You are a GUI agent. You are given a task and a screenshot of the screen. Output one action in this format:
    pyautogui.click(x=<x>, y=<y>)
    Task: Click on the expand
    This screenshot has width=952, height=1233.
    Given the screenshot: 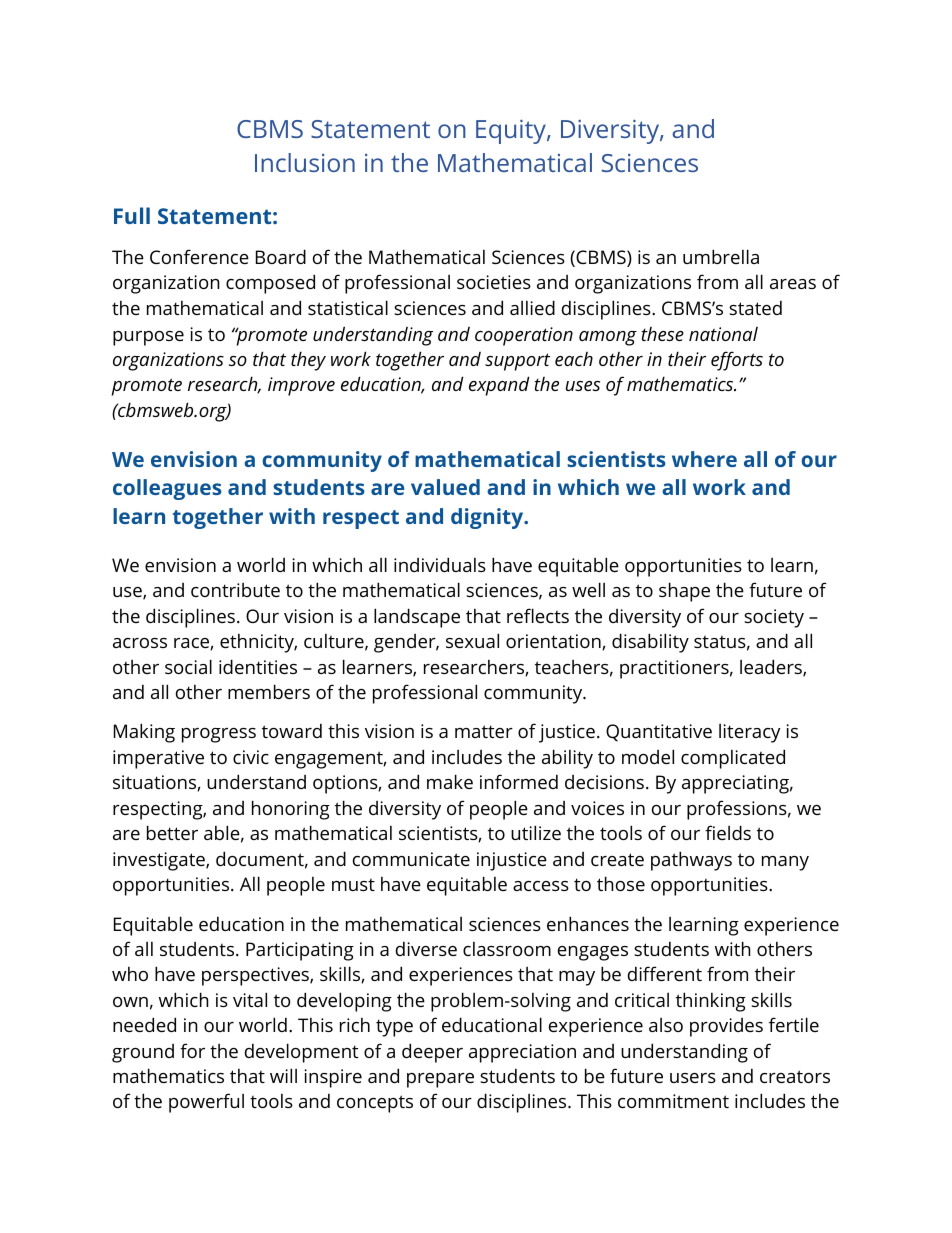 What is the action you would take?
    pyautogui.click(x=499, y=386)
